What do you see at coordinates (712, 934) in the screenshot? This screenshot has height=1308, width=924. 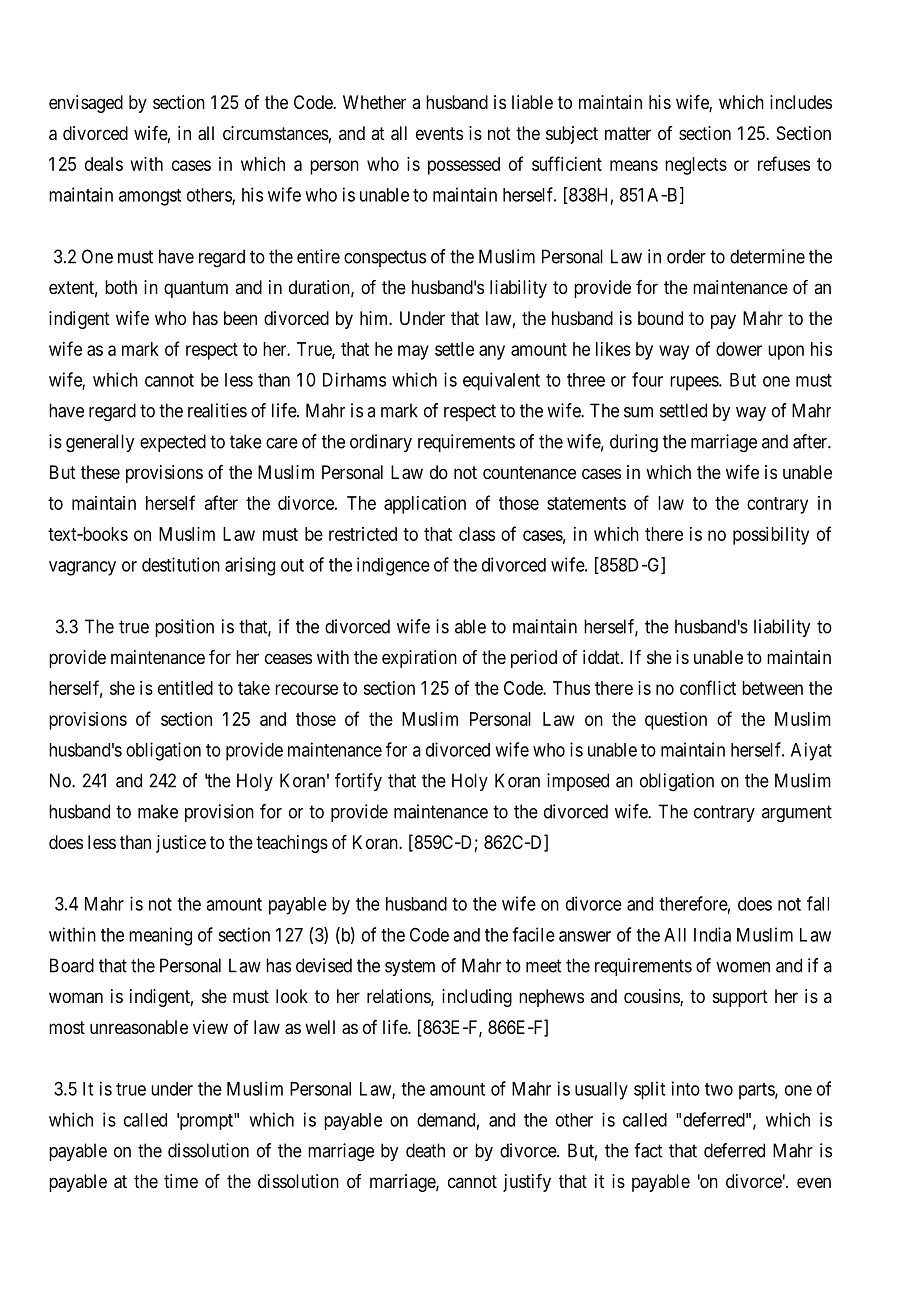 I see `India` at bounding box center [712, 934].
